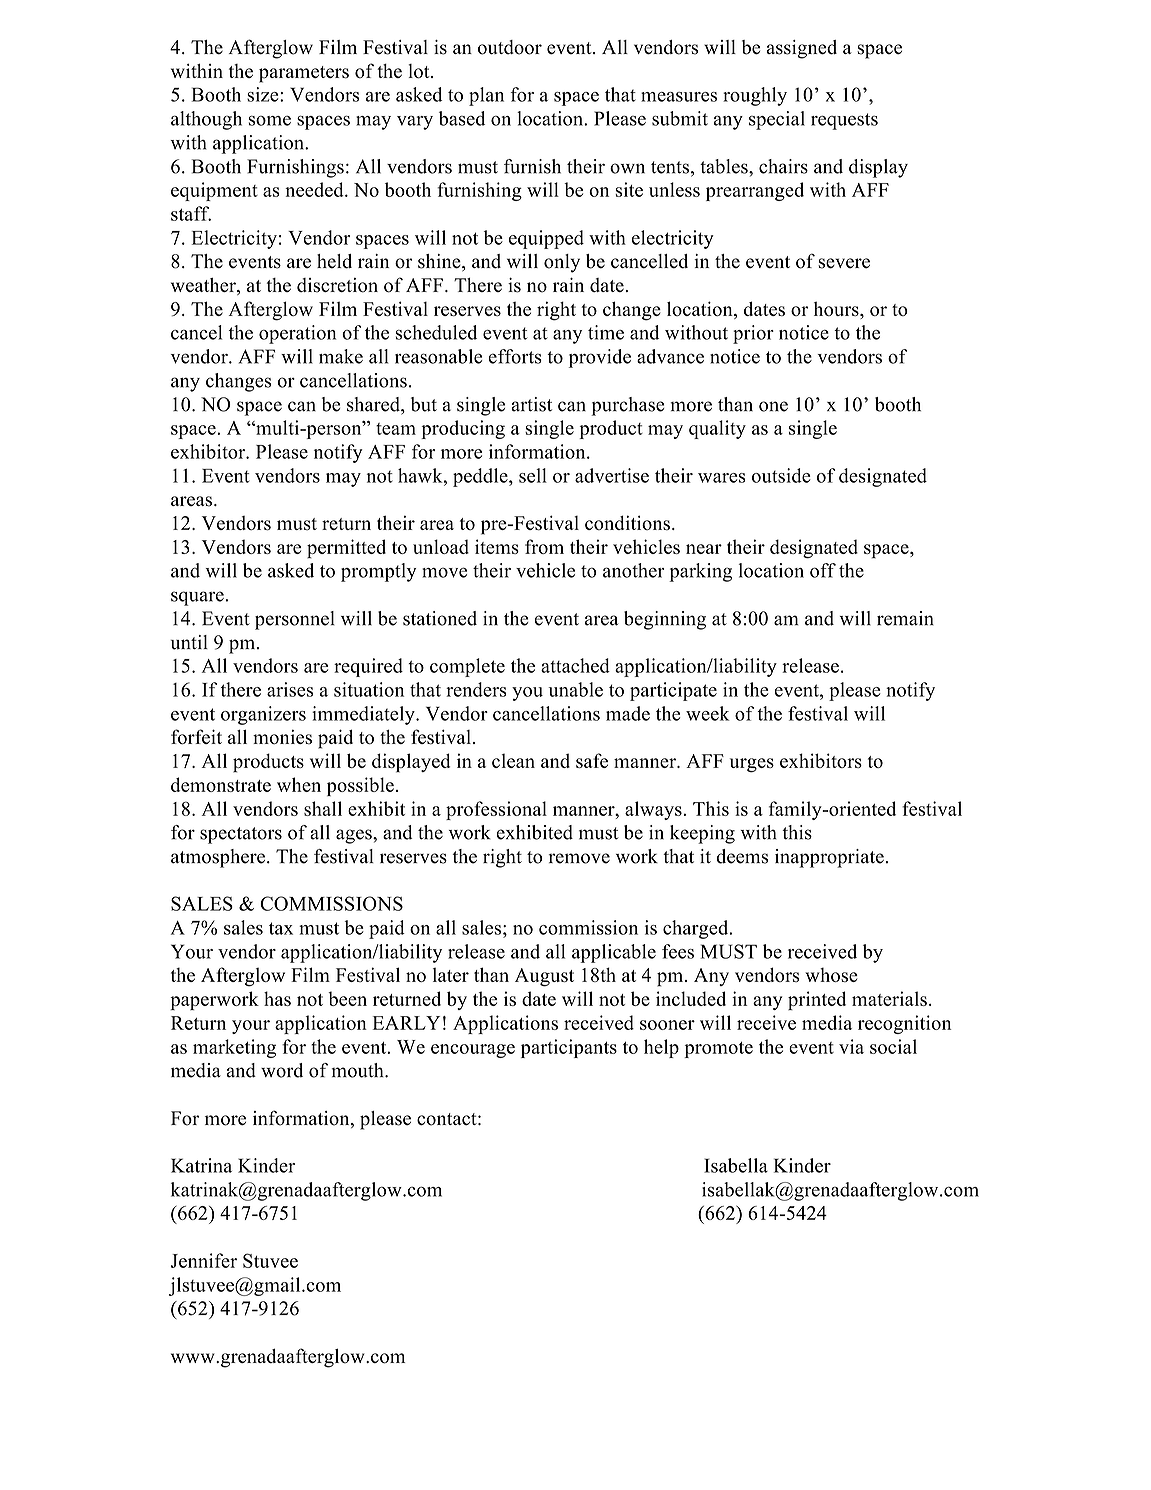  I want to click on size, so click(264, 94).
